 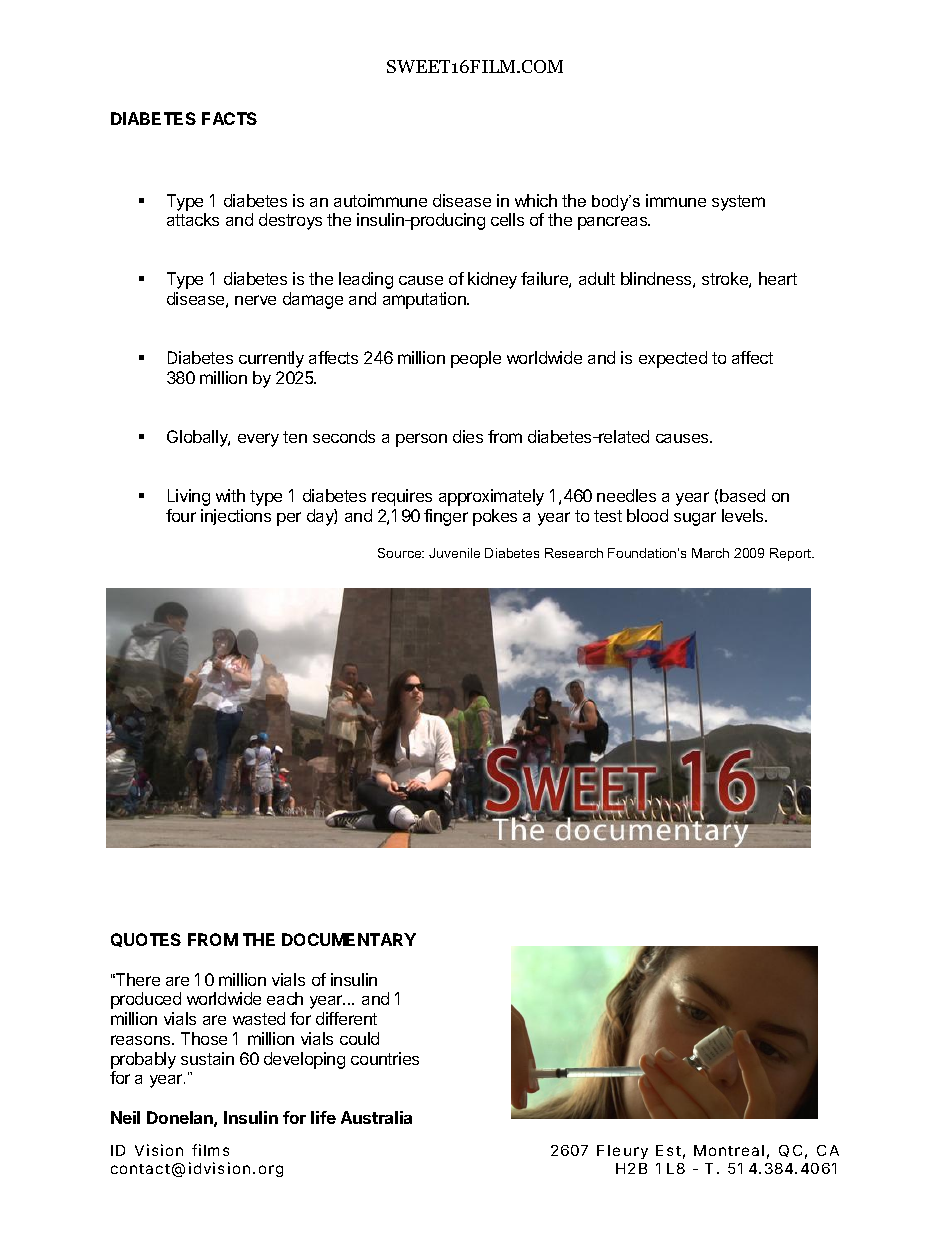 What do you see at coordinates (207, 1058) in the screenshot?
I see `sustain` at bounding box center [207, 1058].
